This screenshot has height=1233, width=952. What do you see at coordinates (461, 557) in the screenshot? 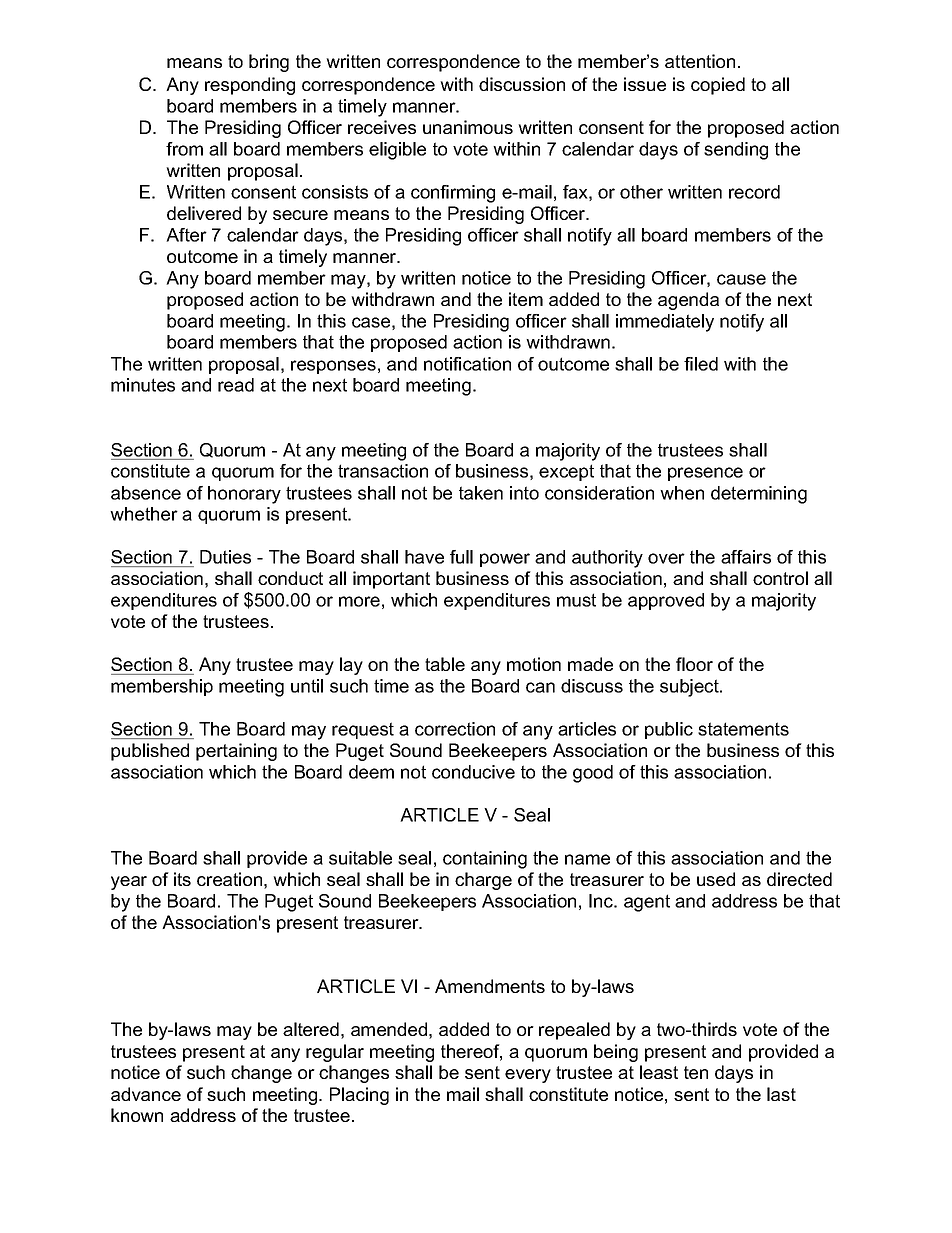
I see `full` at bounding box center [461, 557].
